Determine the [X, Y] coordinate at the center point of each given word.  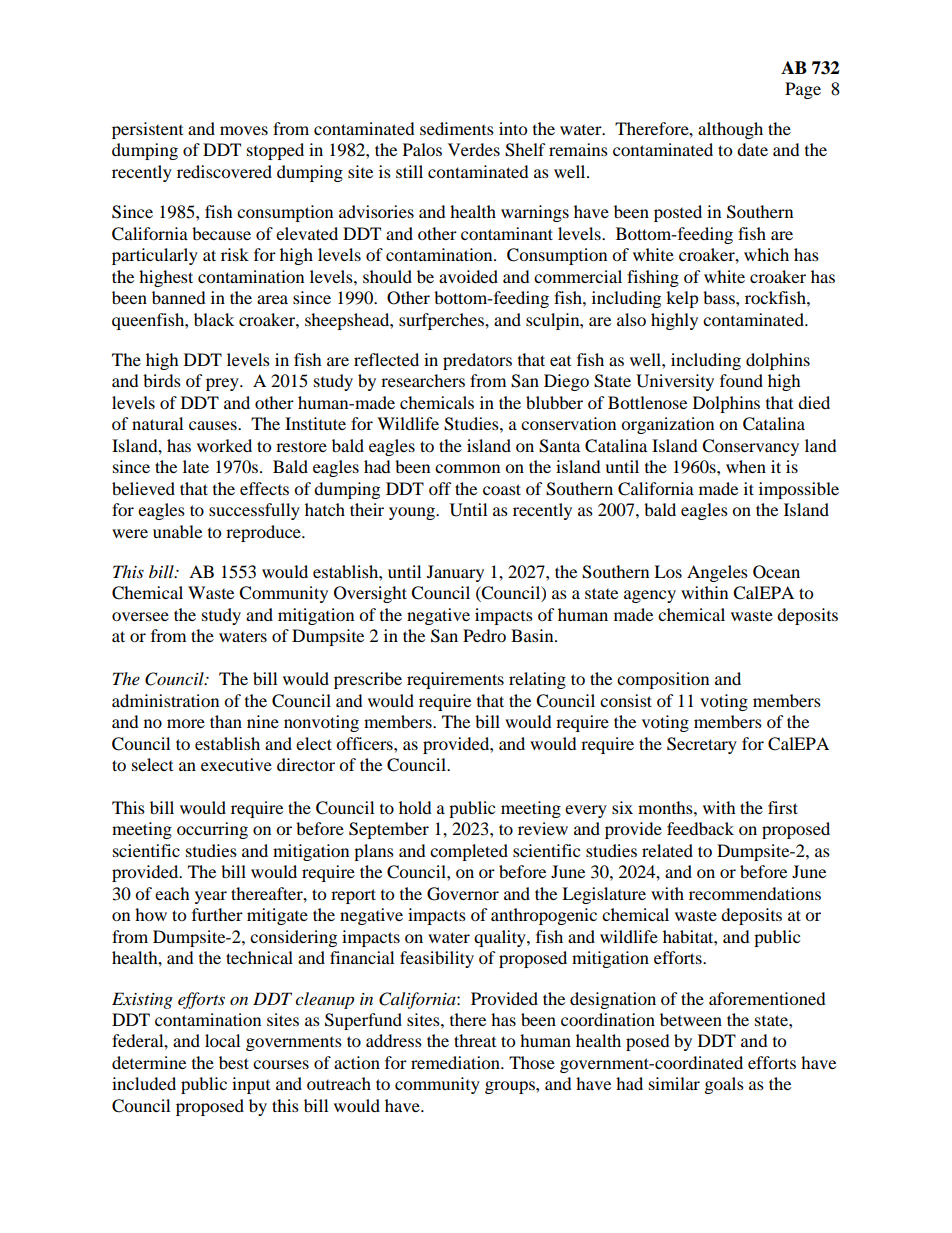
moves [244, 130]
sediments [457, 128]
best [234, 1062]
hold [415, 807]
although [730, 130]
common [467, 468]
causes [214, 425]
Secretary [702, 745]
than [226, 721]
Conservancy [750, 447]
